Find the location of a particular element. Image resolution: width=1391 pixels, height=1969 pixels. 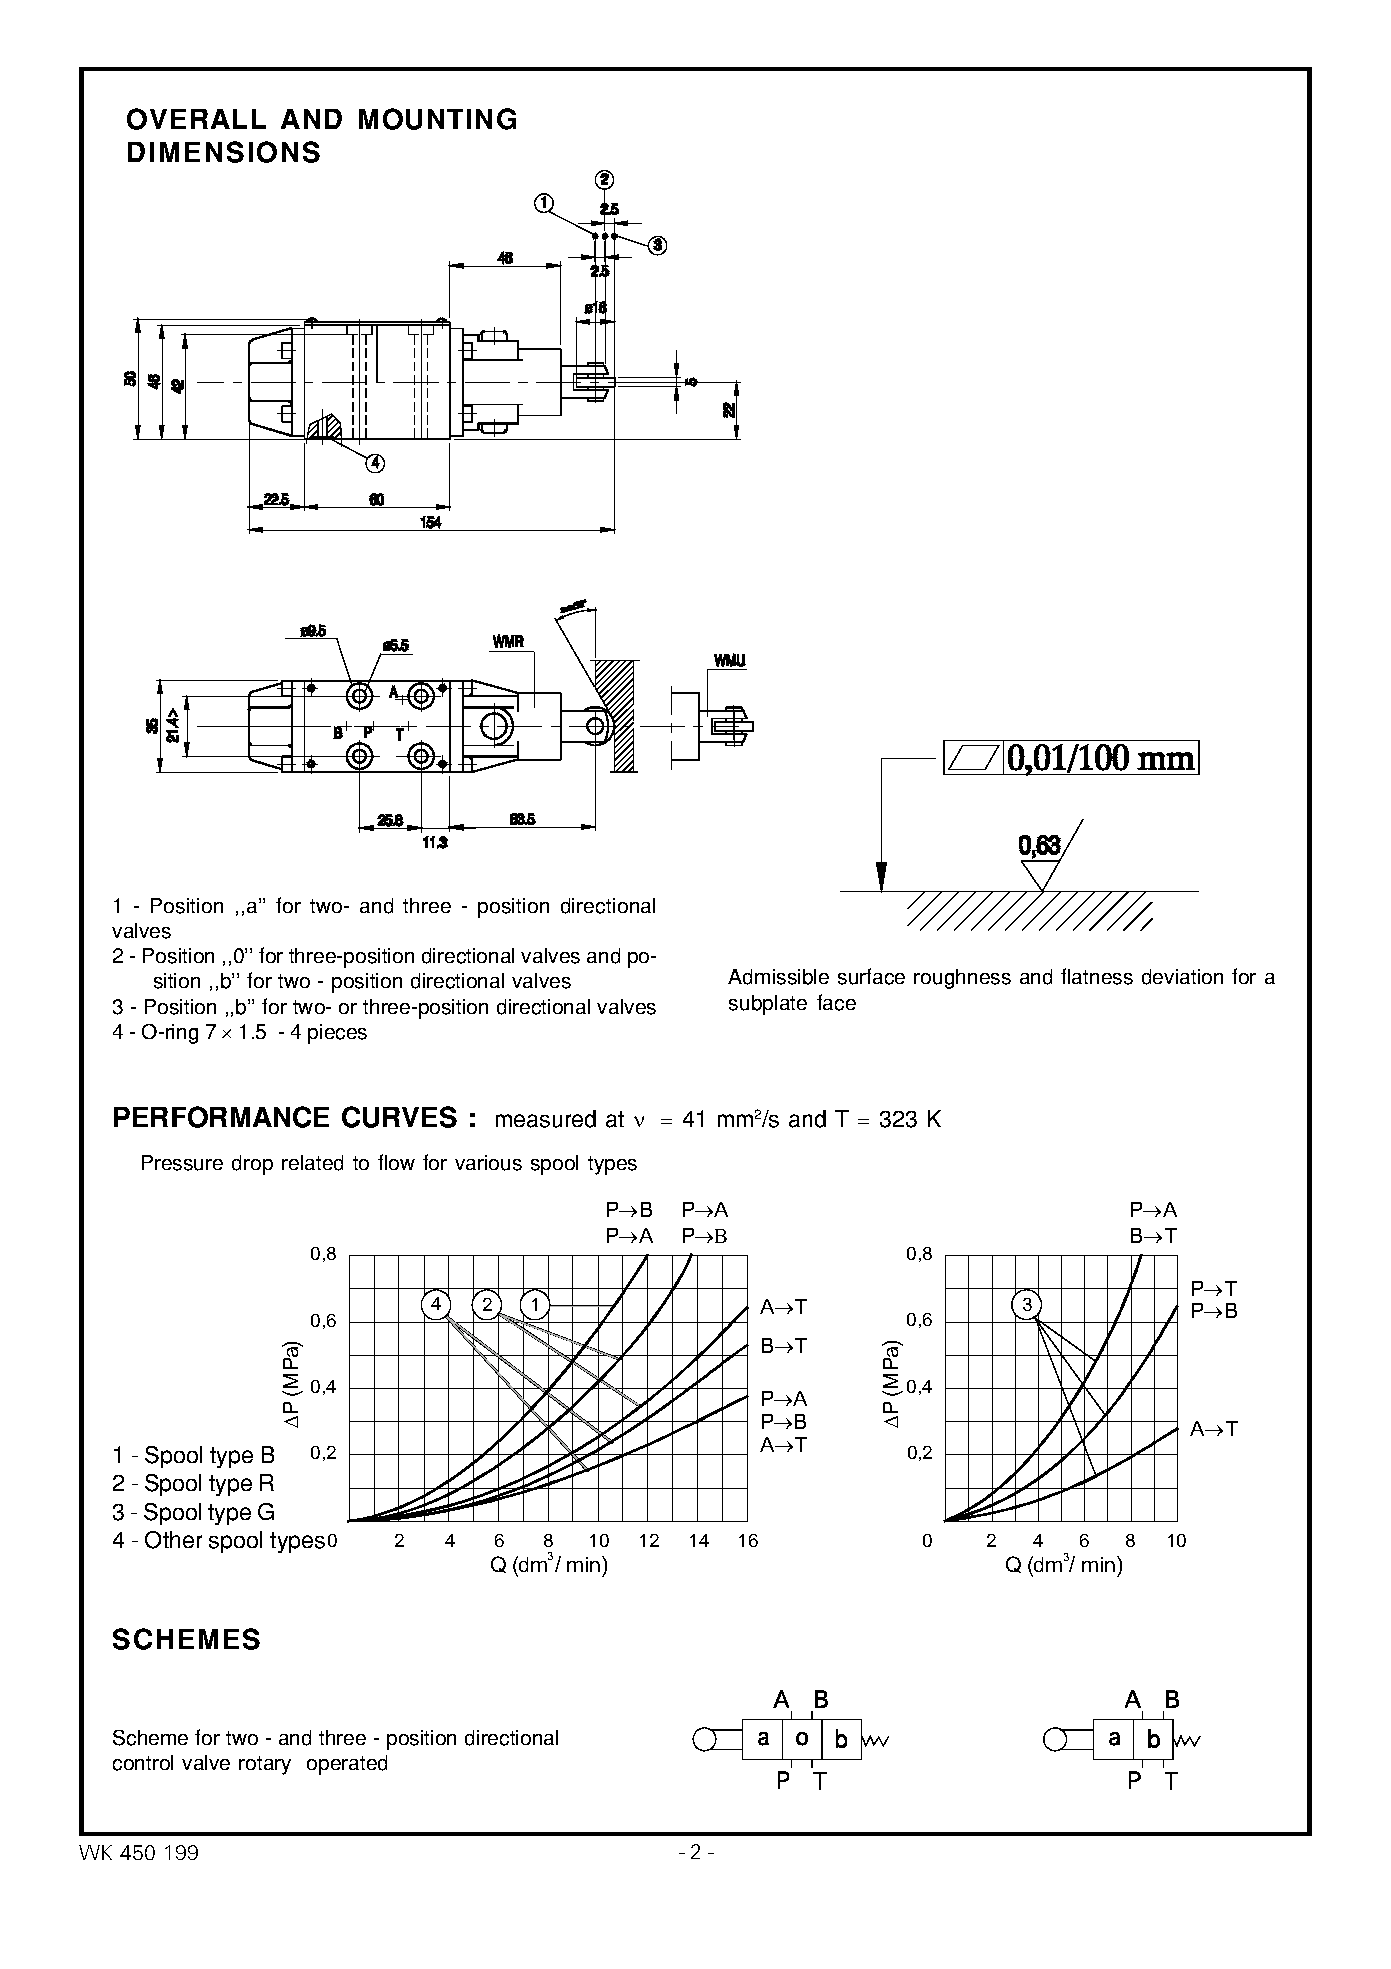

rotary is located at coordinates (265, 1765).
